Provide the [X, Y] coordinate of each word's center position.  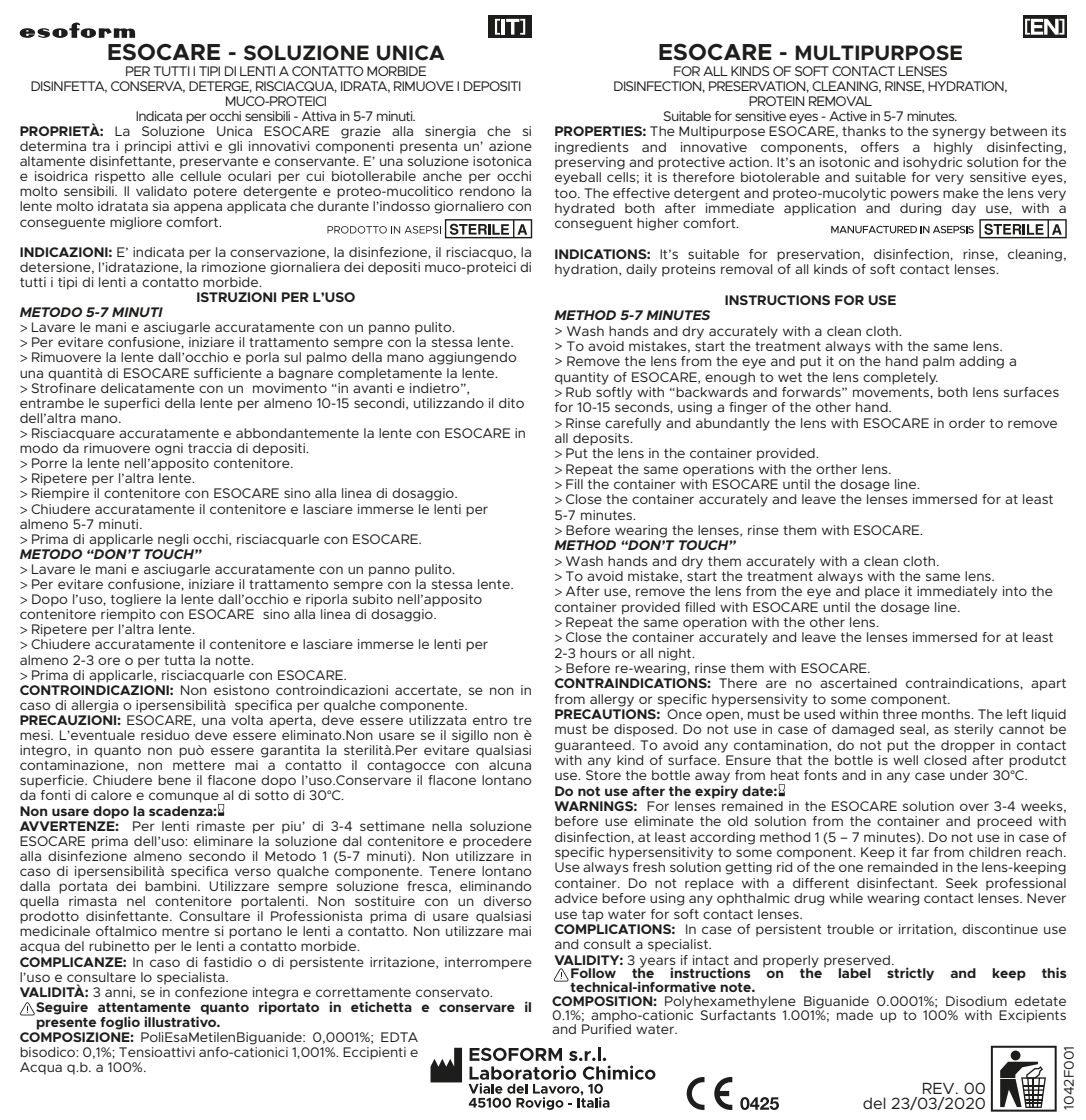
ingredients [592, 148]
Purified [606, 1028]
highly [953, 148]
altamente [52, 161]
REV [940, 1088]
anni [119, 993]
